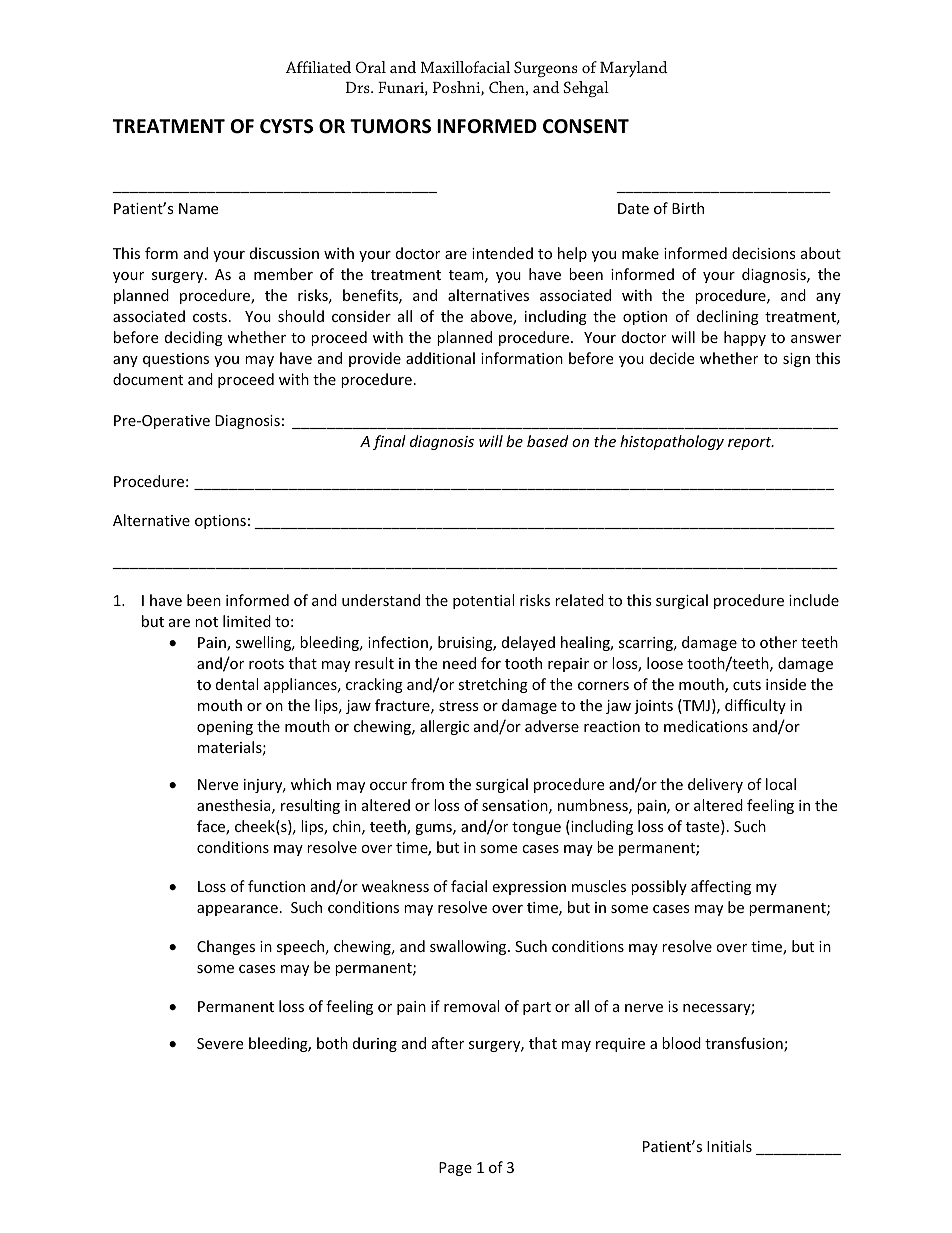 Image resolution: width=952 pixels, height=1233 pixels. Describe the element at coordinates (529, 888) in the screenshot. I see `expression` at that location.
